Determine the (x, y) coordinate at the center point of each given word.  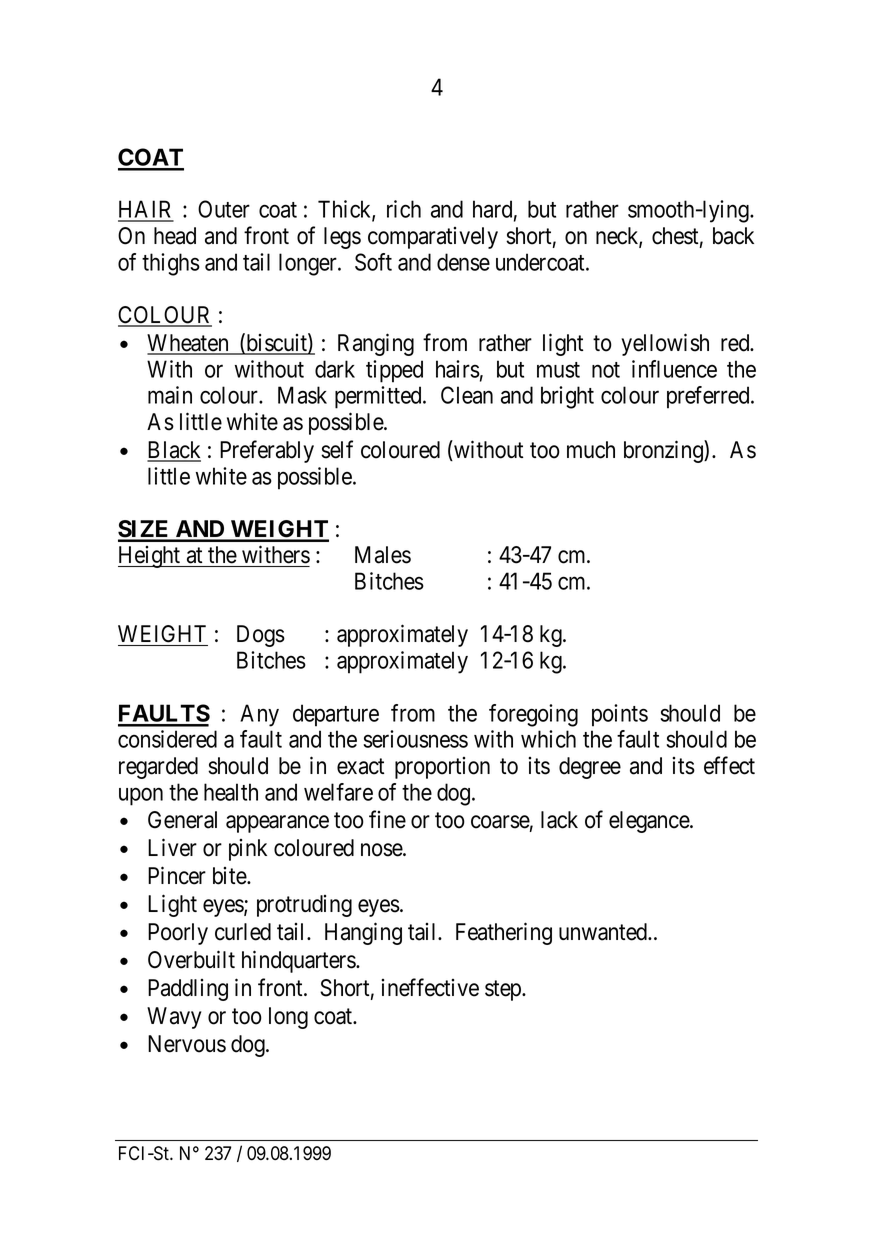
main (170, 395)
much (591, 450)
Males (383, 555)
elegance (650, 822)
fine (387, 819)
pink (248, 850)
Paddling (188, 990)
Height (150, 557)
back (733, 236)
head (175, 236)
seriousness (415, 739)
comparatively (433, 238)
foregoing (533, 715)
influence (674, 369)
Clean (467, 395)
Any (259, 715)
